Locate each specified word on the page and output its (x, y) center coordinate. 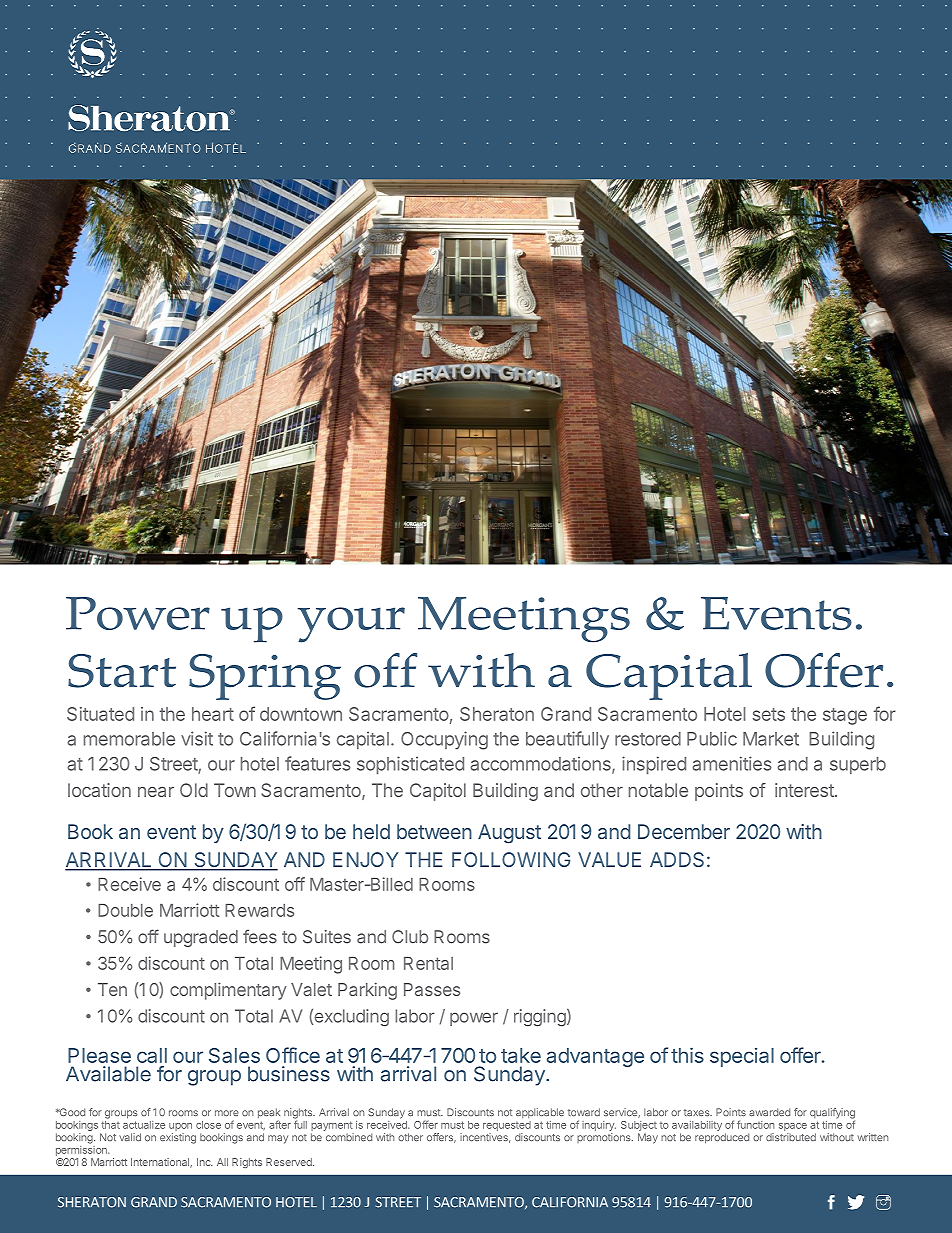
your (351, 625)
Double (125, 910)
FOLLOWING (511, 859)
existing (178, 1138)
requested (507, 1126)
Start (122, 671)
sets (769, 714)
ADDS (677, 859)
